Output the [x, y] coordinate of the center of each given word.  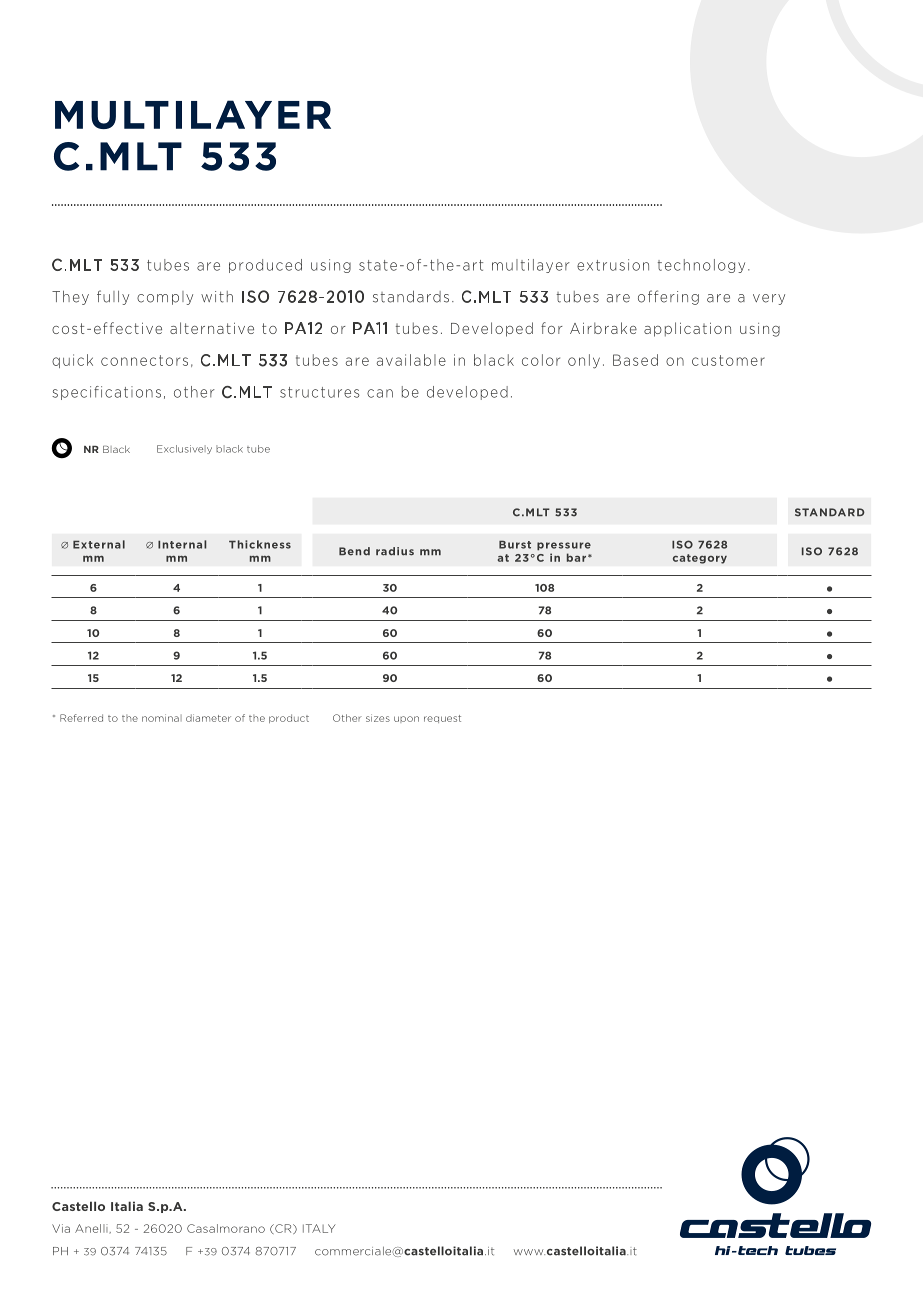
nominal [162, 718]
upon [406, 719]
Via [61, 1228]
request [442, 719]
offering [668, 297]
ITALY [319, 1228]
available [411, 360]
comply [165, 298]
